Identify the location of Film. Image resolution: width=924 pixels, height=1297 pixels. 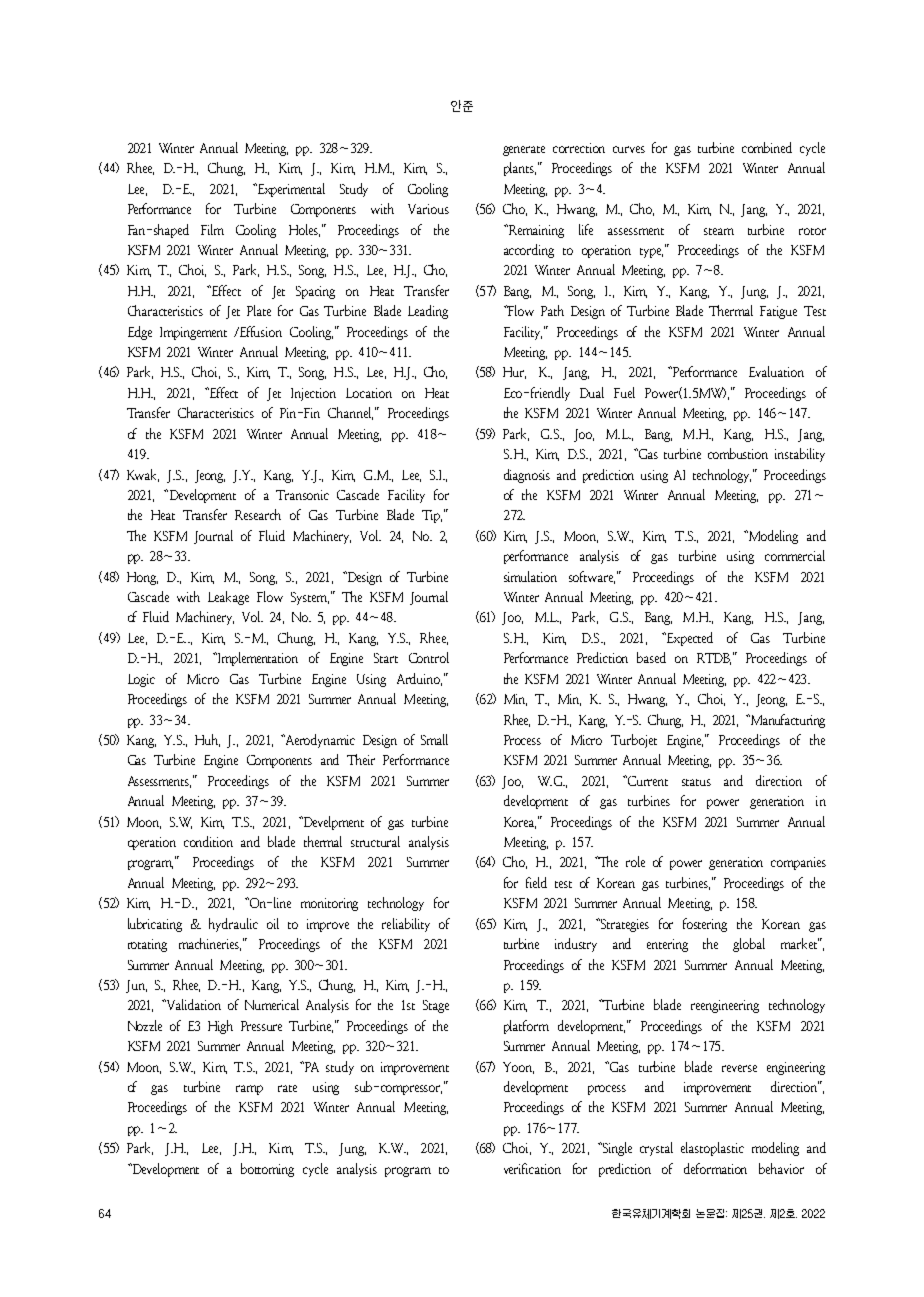
(212, 229).
